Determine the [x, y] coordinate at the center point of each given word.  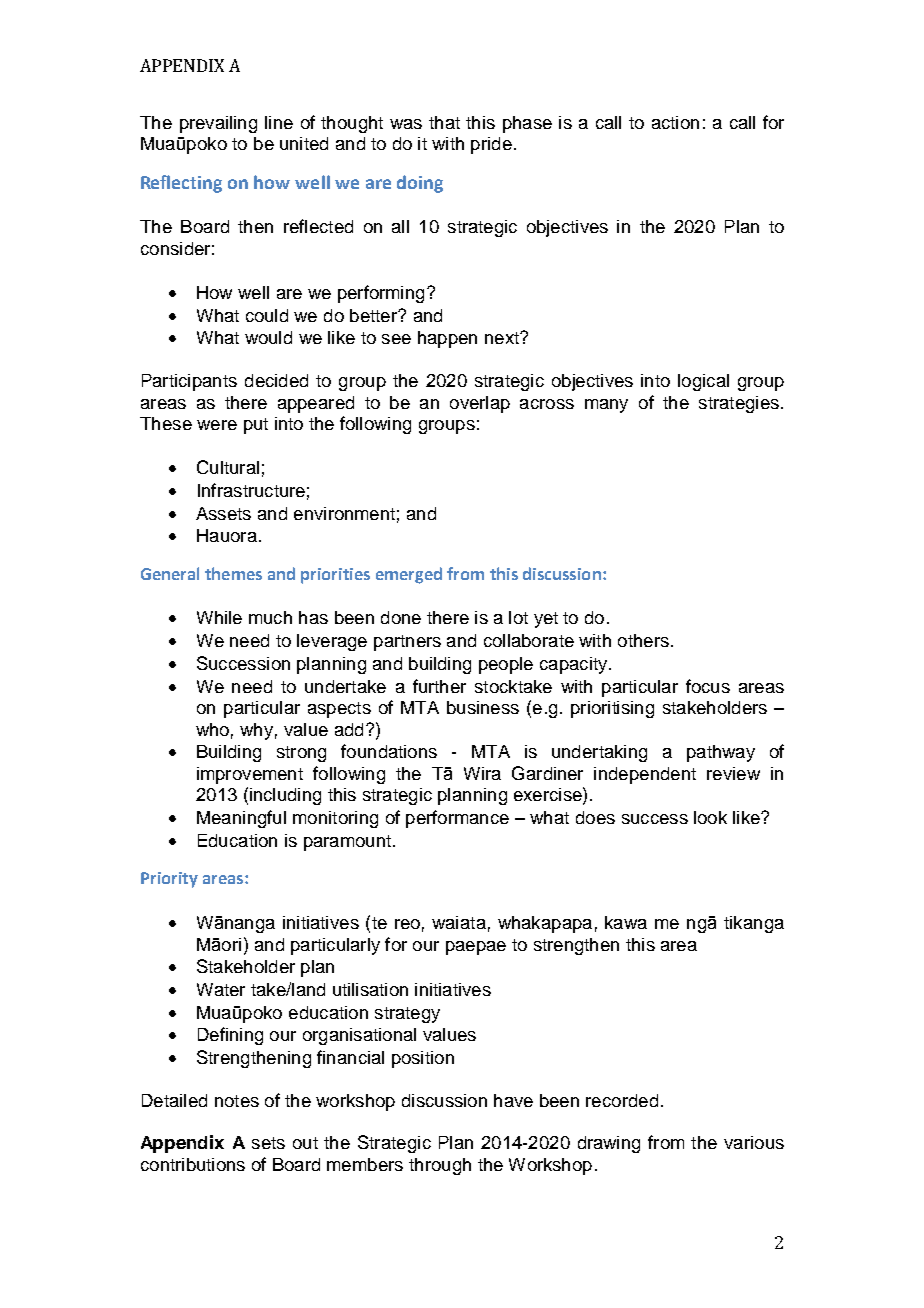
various [754, 1142]
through [440, 1166]
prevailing [218, 124]
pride [491, 145]
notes [237, 1101]
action [675, 122]
